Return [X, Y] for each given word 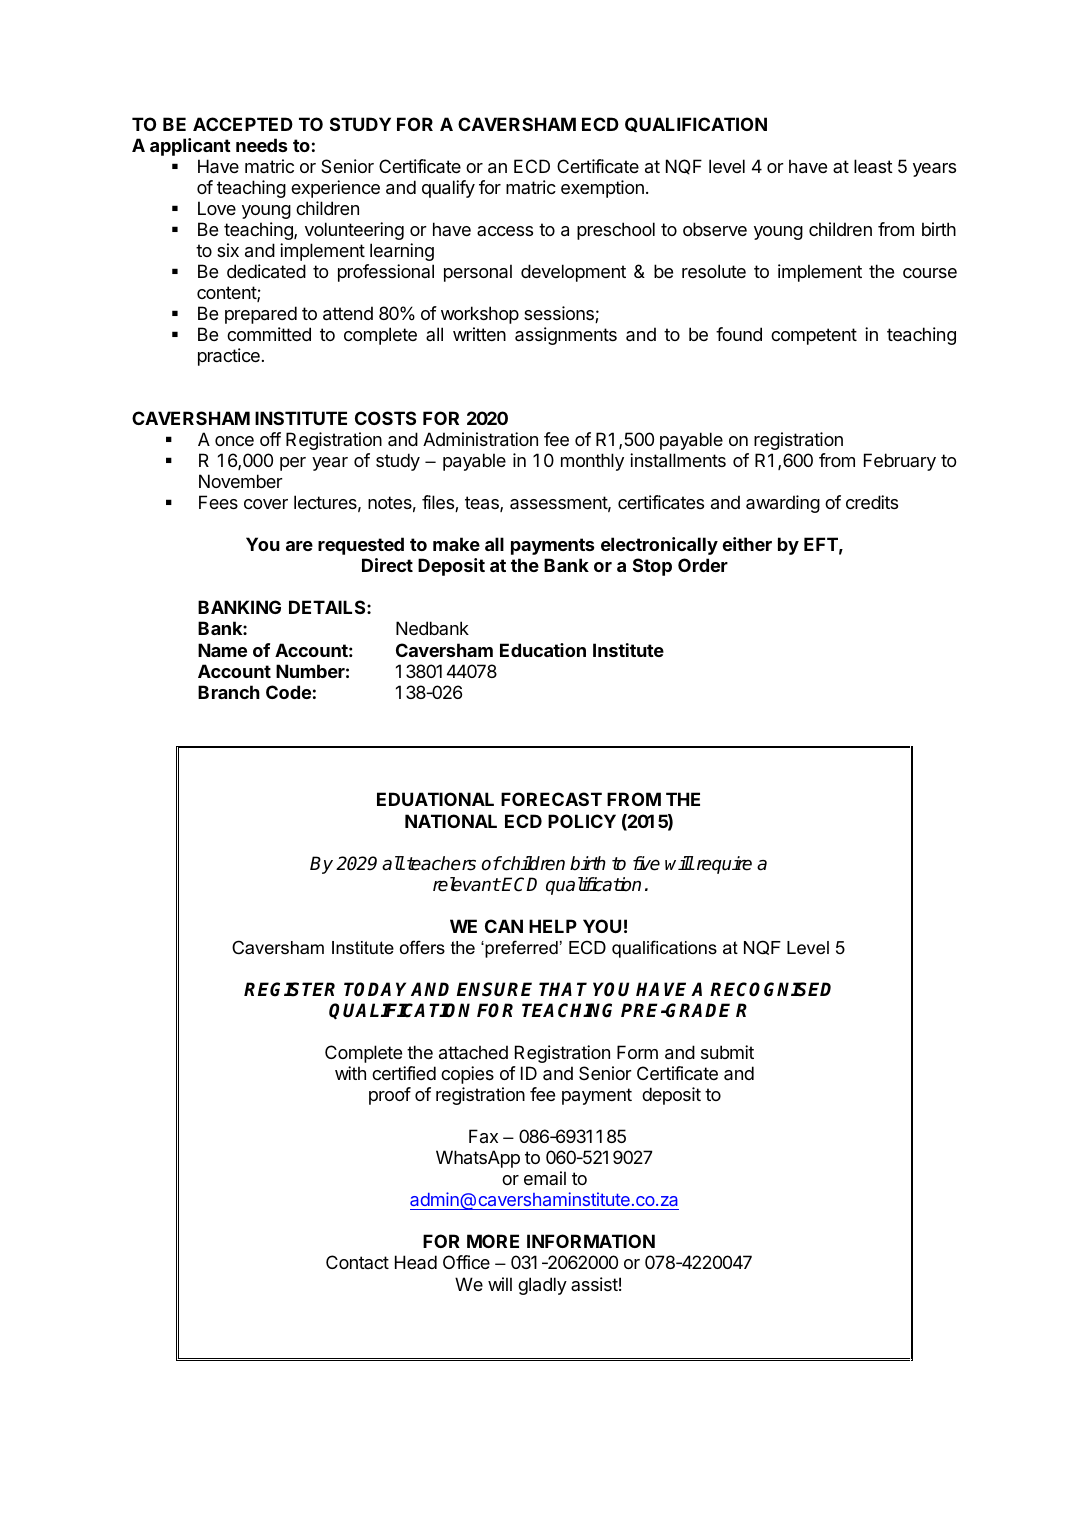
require [723, 865]
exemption [602, 189]
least [873, 166]
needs [262, 145]
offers [422, 947]
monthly [592, 462]
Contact [357, 1262]
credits [872, 502]
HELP [553, 926]
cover [266, 504]
